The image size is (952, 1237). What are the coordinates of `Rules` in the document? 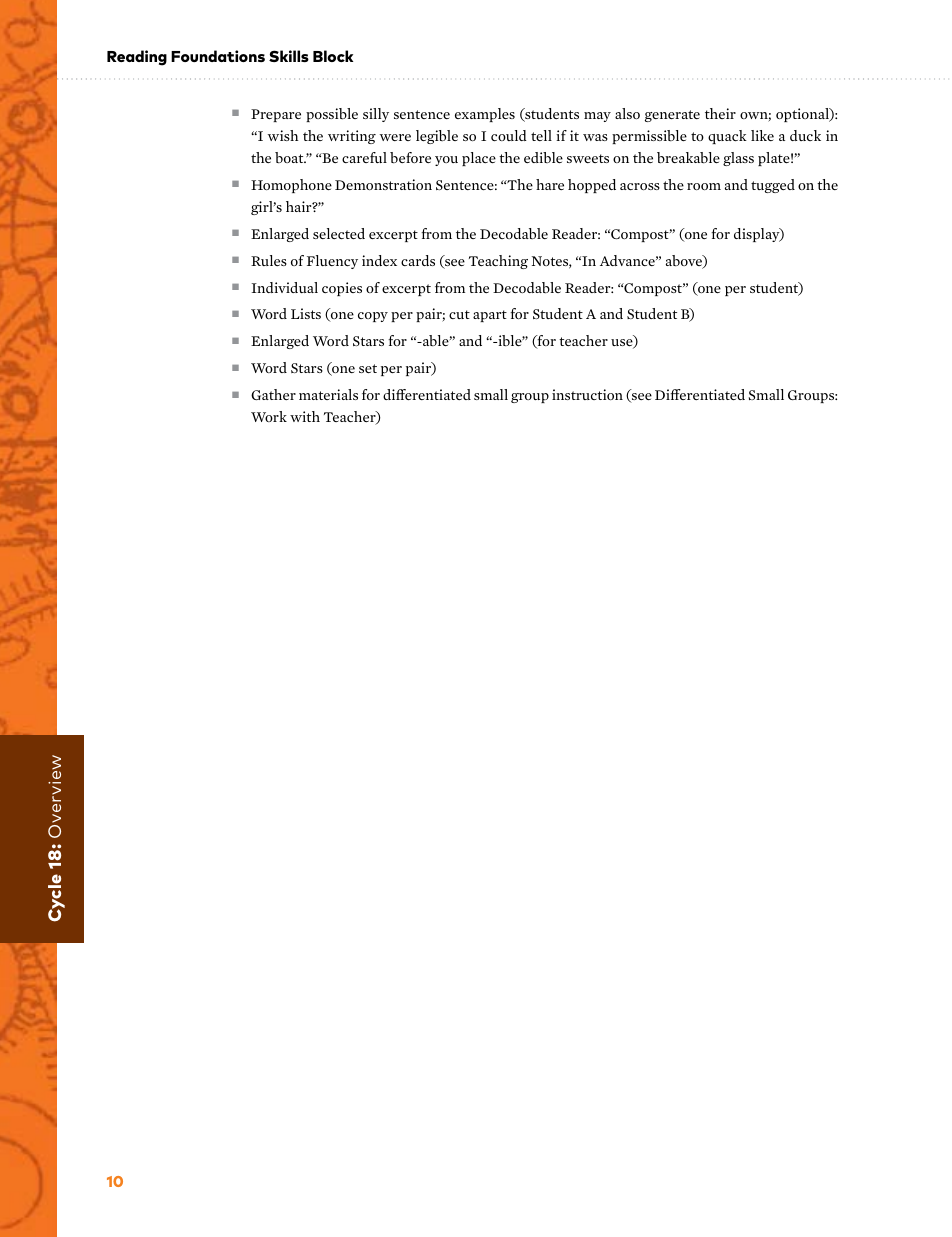 It's located at (269, 260).
